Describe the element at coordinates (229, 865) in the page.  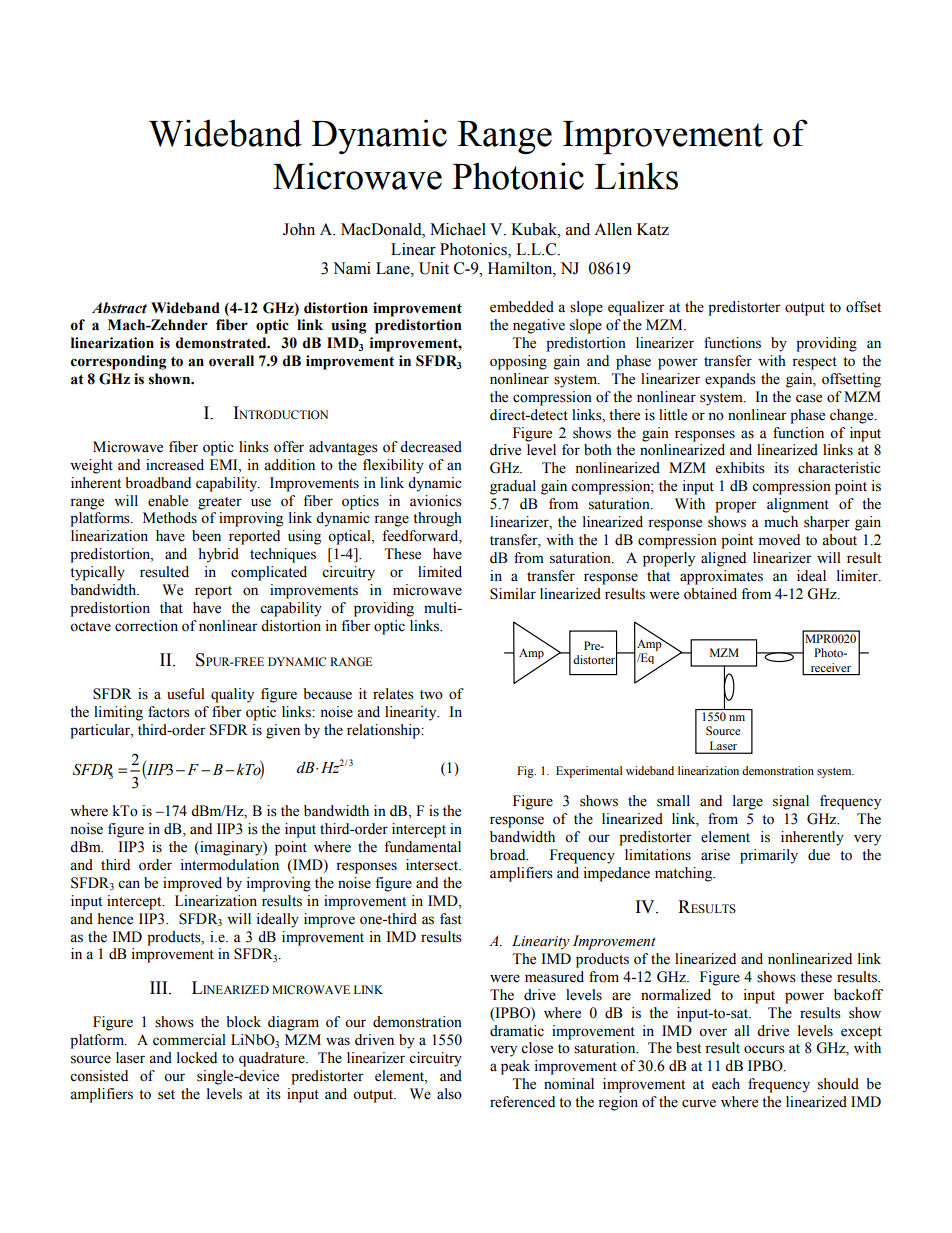
I see `intermodulation` at that location.
